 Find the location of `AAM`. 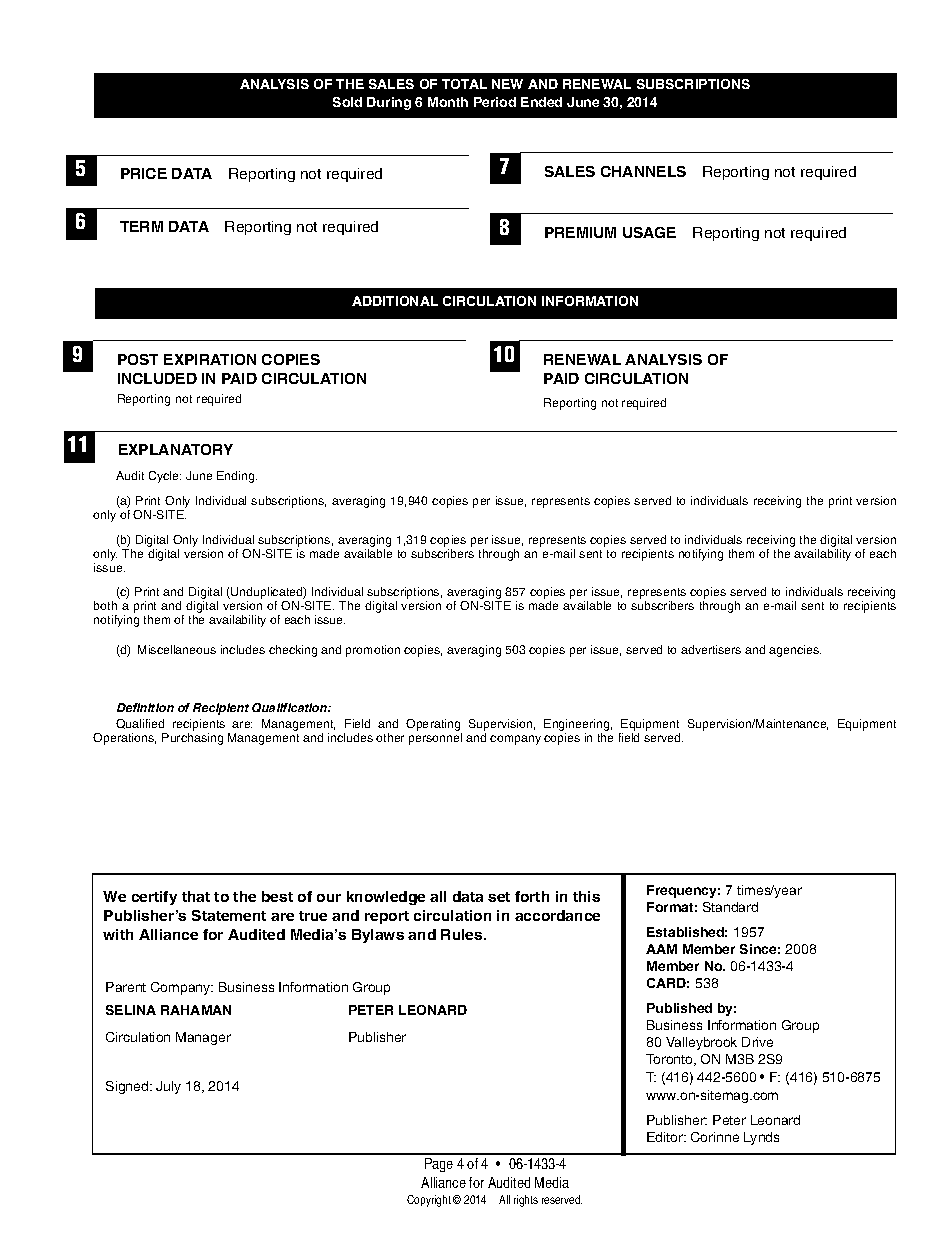

AAM is located at coordinates (661, 949).
